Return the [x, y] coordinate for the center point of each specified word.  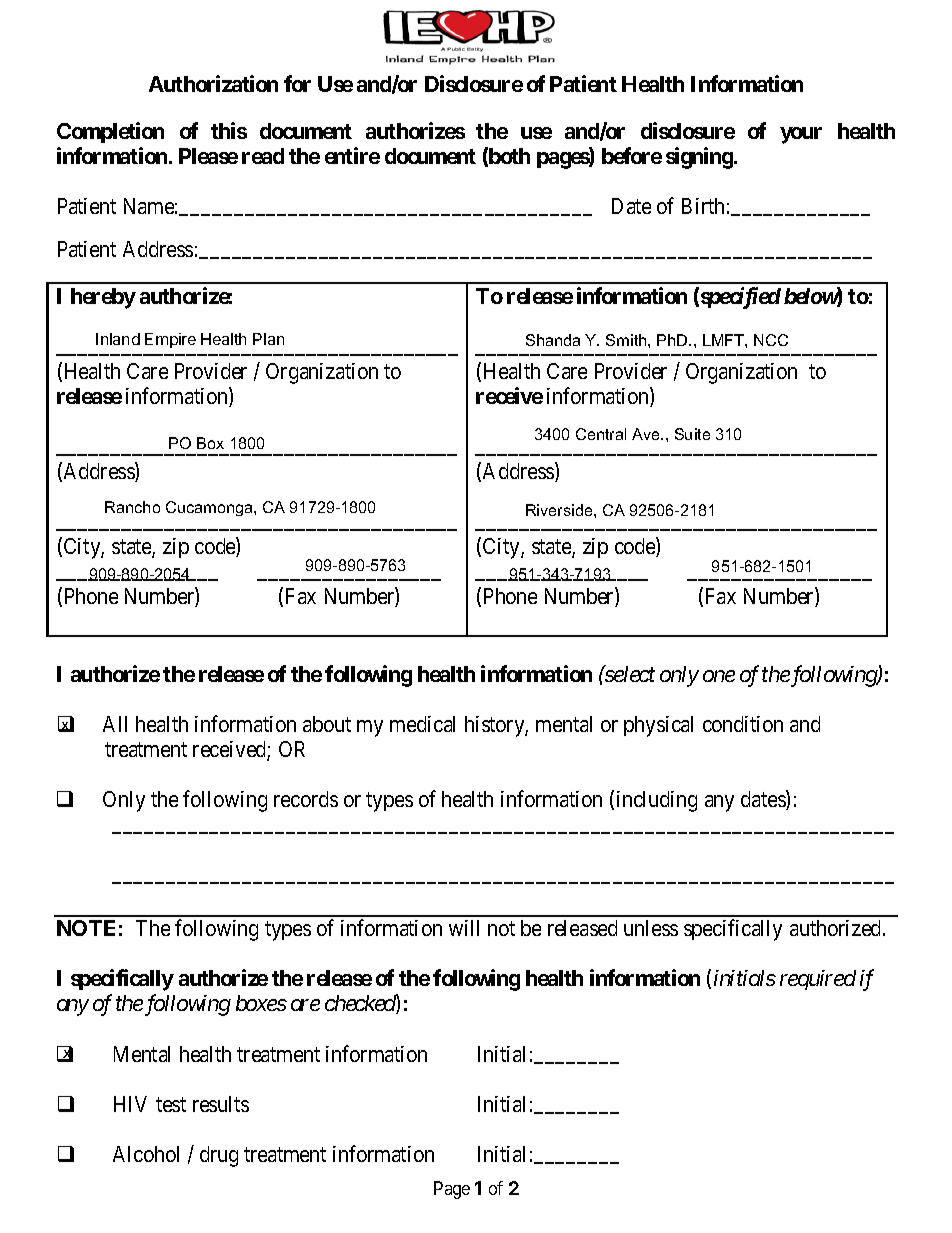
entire [352, 155]
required [818, 980]
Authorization [213, 83]
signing [700, 158]
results [221, 1104]
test [171, 1104]
